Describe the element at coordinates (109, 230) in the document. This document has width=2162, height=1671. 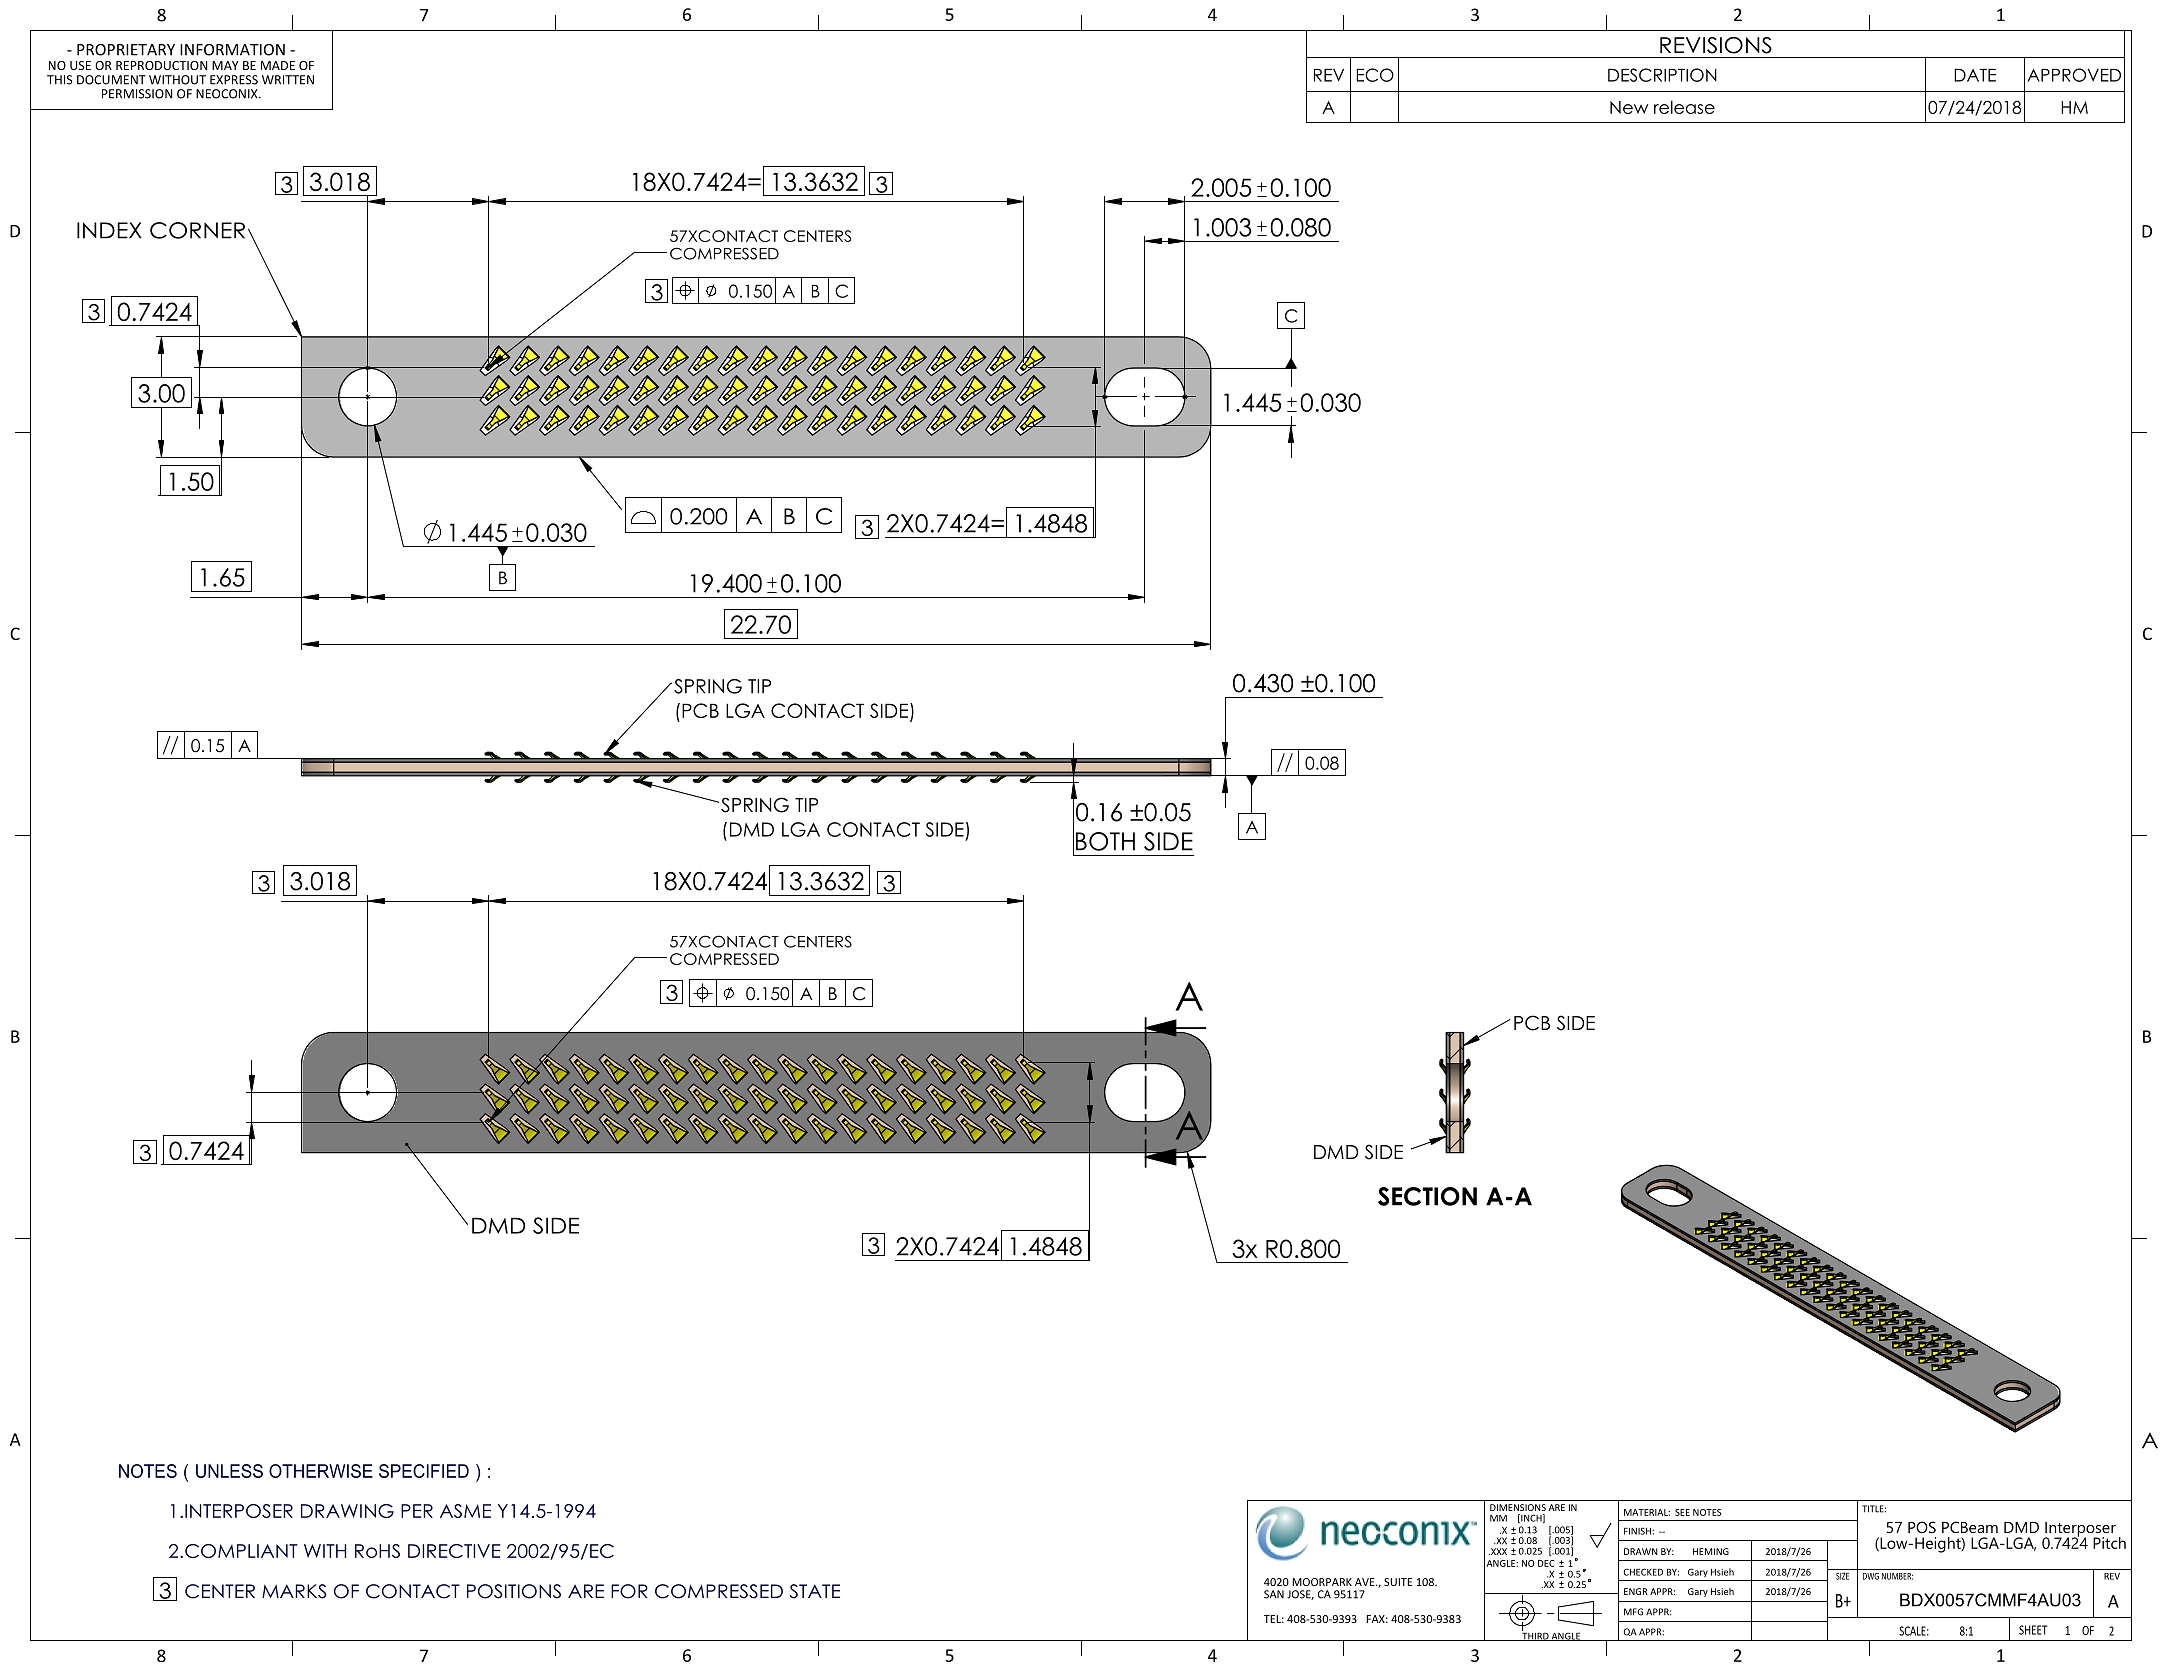
I see `INDEX` at that location.
